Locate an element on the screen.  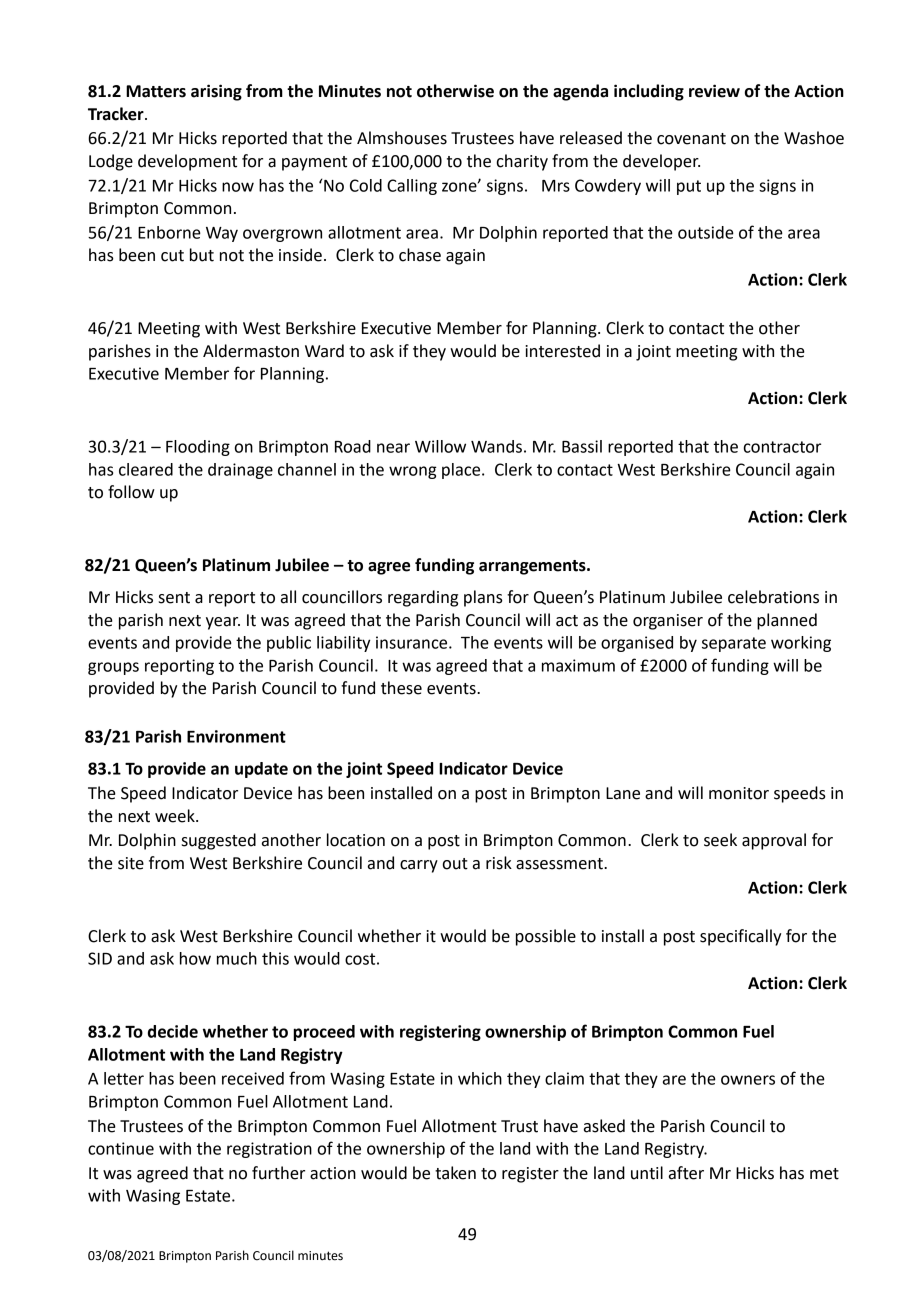
plans is located at coordinates (483, 598).
